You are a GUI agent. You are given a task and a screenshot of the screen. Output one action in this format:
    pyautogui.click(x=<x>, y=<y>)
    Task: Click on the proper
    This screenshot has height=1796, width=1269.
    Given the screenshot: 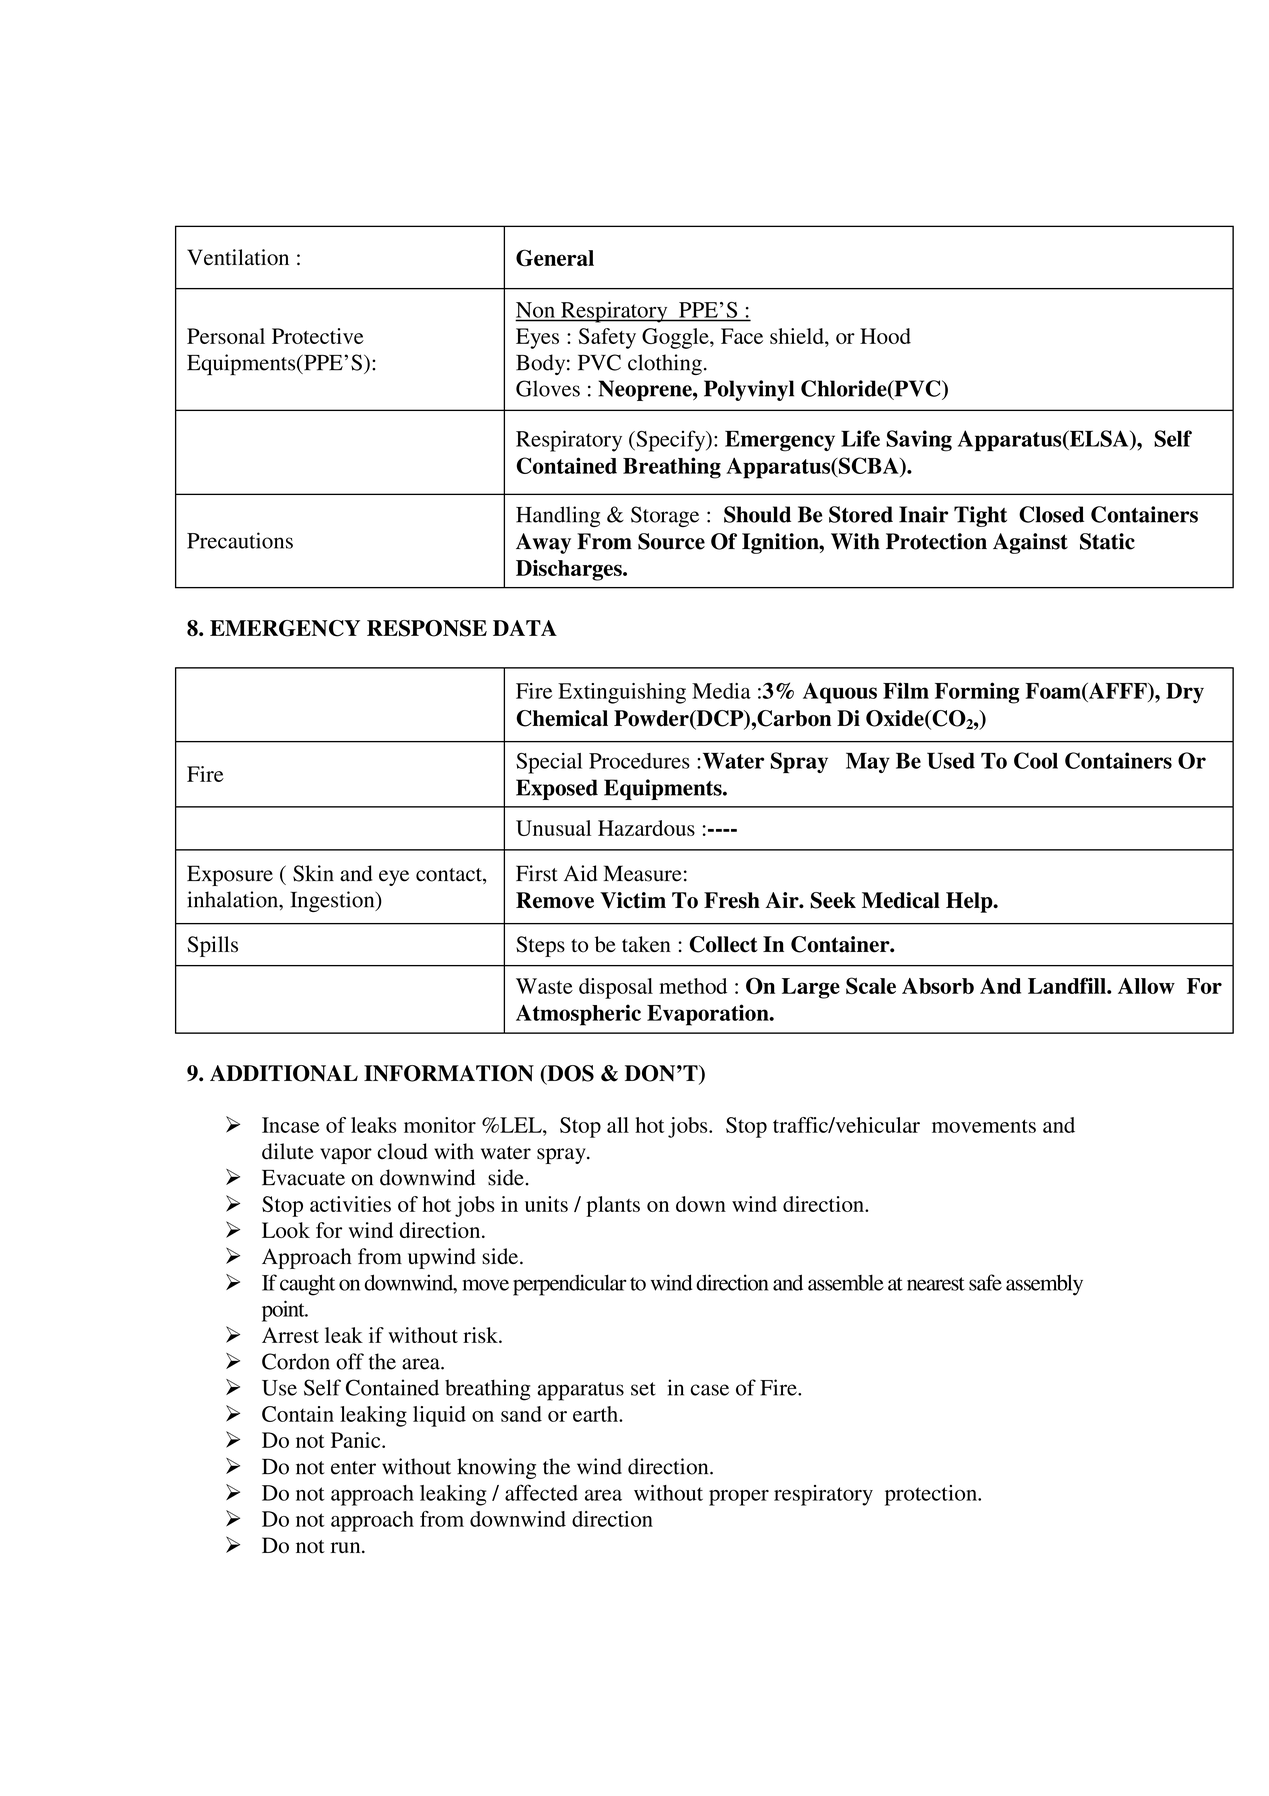 What is the action you would take?
    pyautogui.click(x=739, y=1497)
